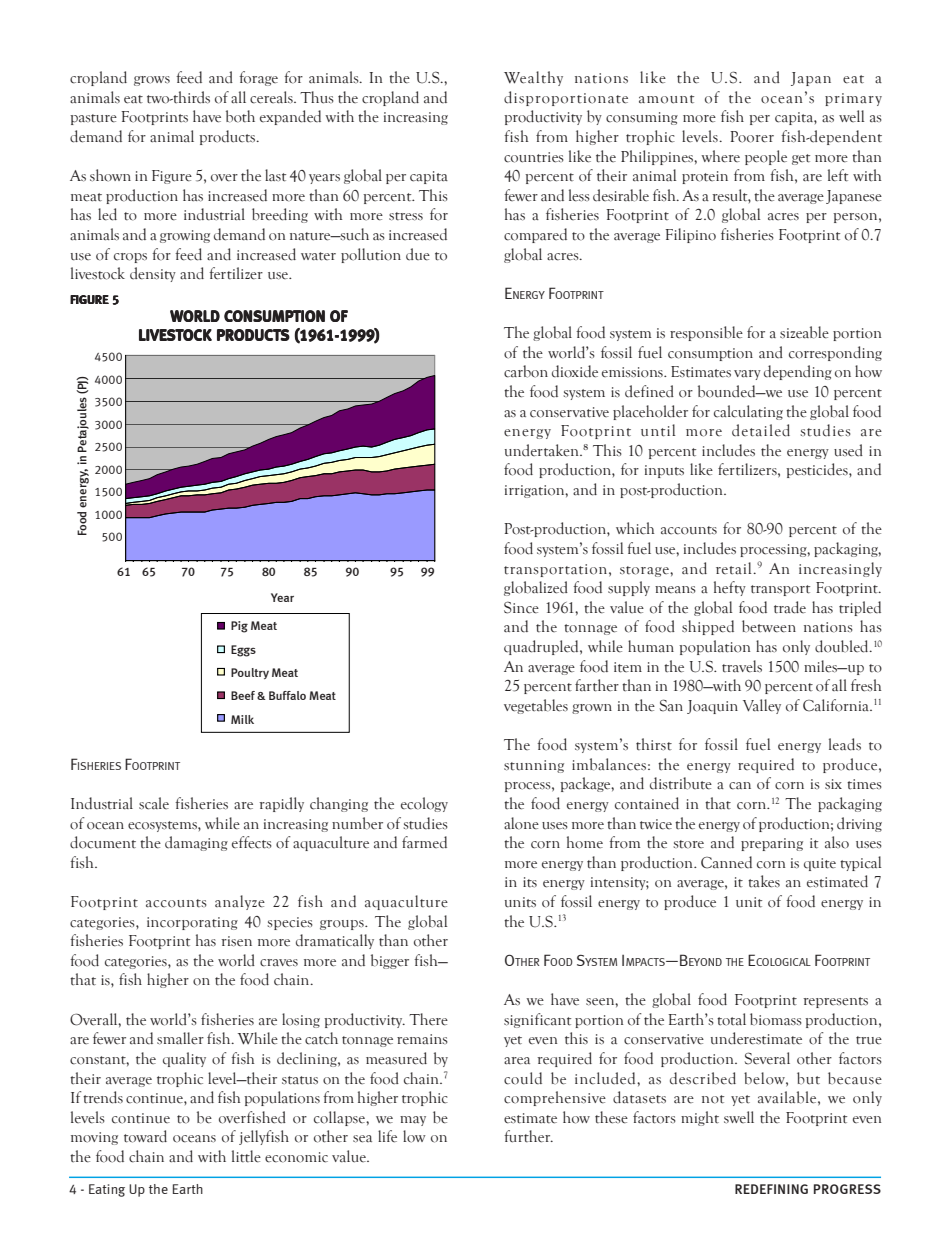 The height and width of the screenshot is (1233, 952). I want to click on Wealthy, so click(533, 78).
